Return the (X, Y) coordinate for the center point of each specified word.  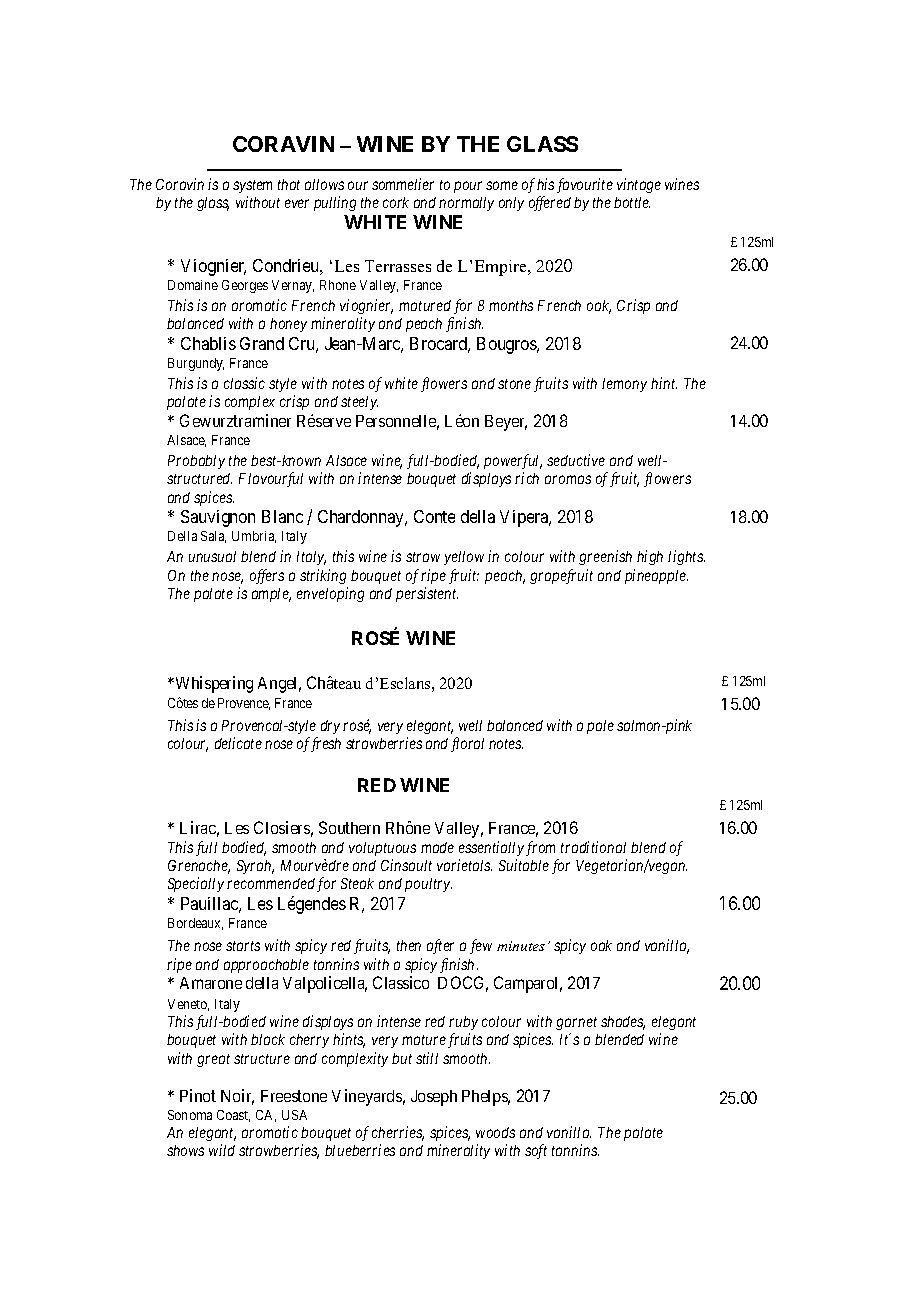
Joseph (434, 1098)
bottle (632, 202)
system (252, 186)
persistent (427, 594)
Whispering (213, 684)
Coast (233, 1116)
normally (466, 204)
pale (600, 727)
